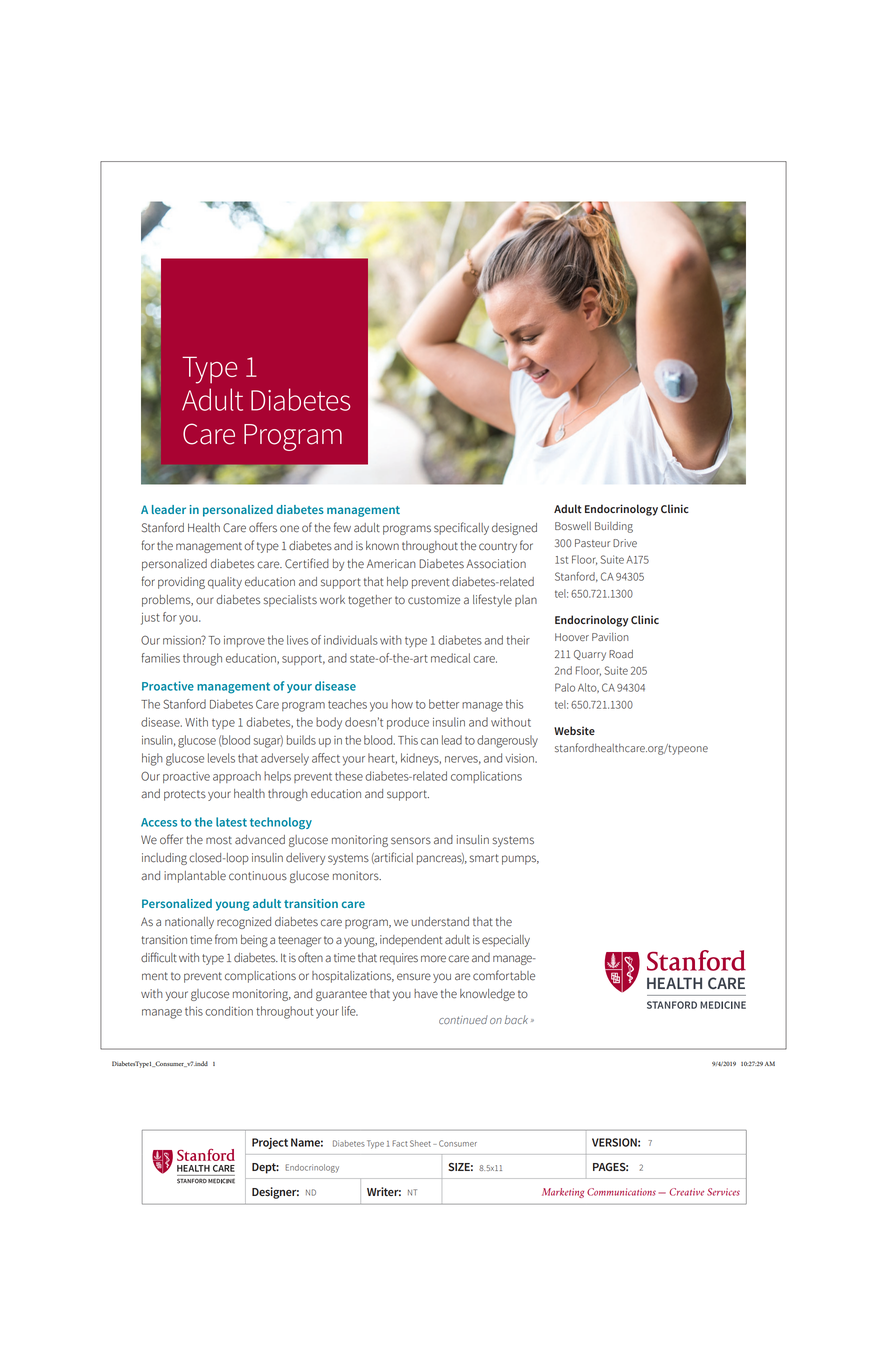 The width and height of the screenshot is (887, 1372). What do you see at coordinates (225, 583) in the screenshot?
I see `quality` at bounding box center [225, 583].
